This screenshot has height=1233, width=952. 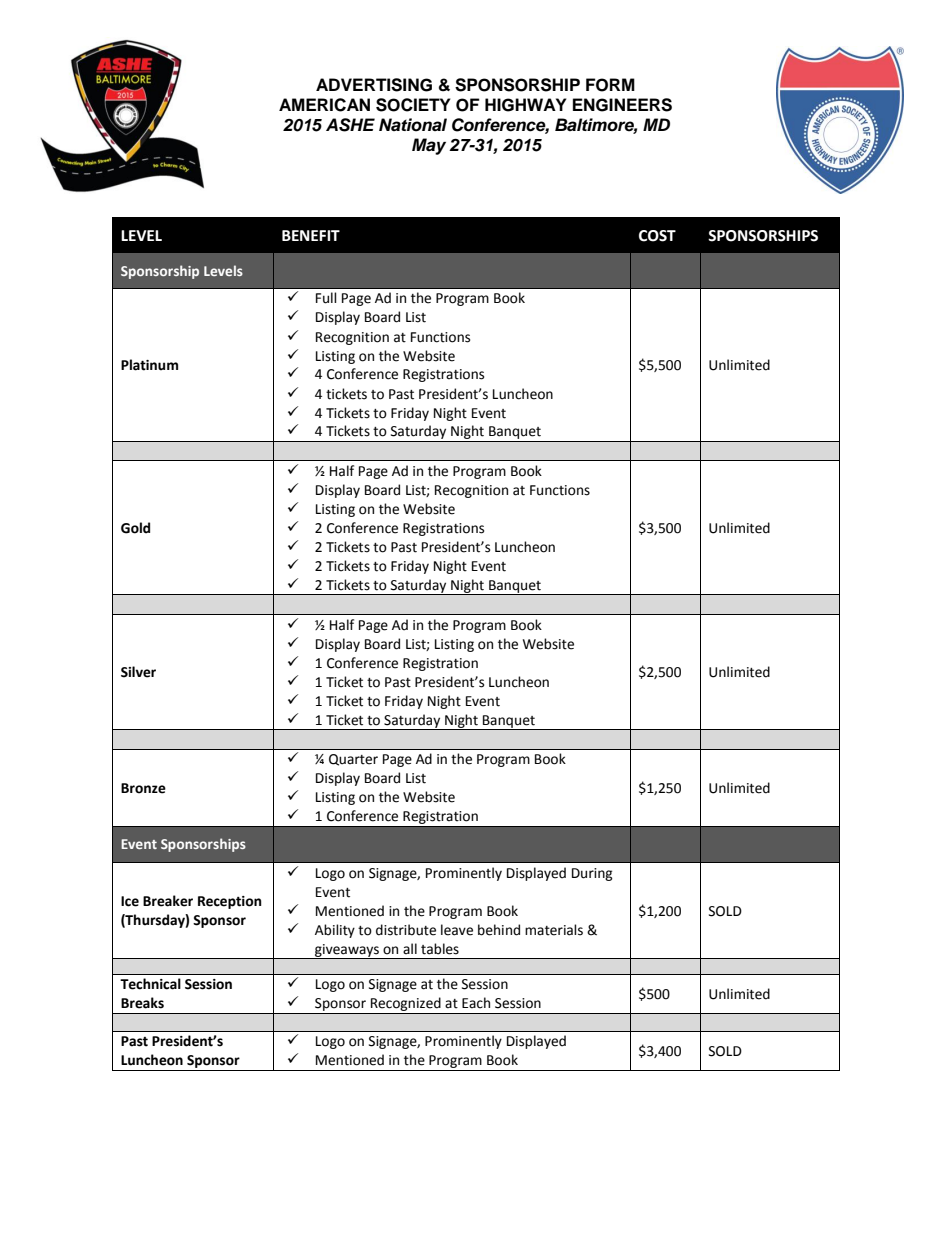 I want to click on Gold, so click(x=135, y=528).
